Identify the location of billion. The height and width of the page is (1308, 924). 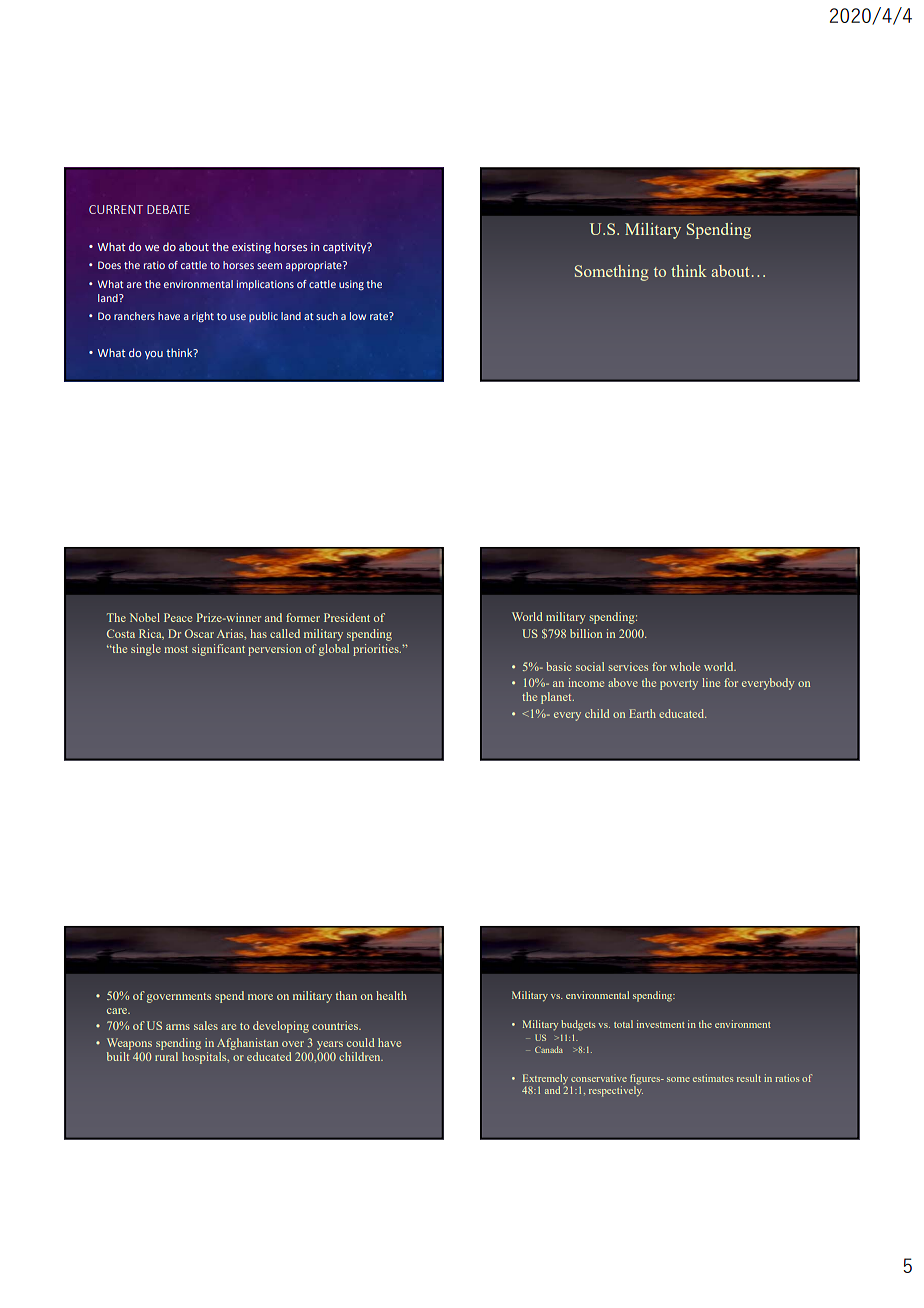
(586, 633).
